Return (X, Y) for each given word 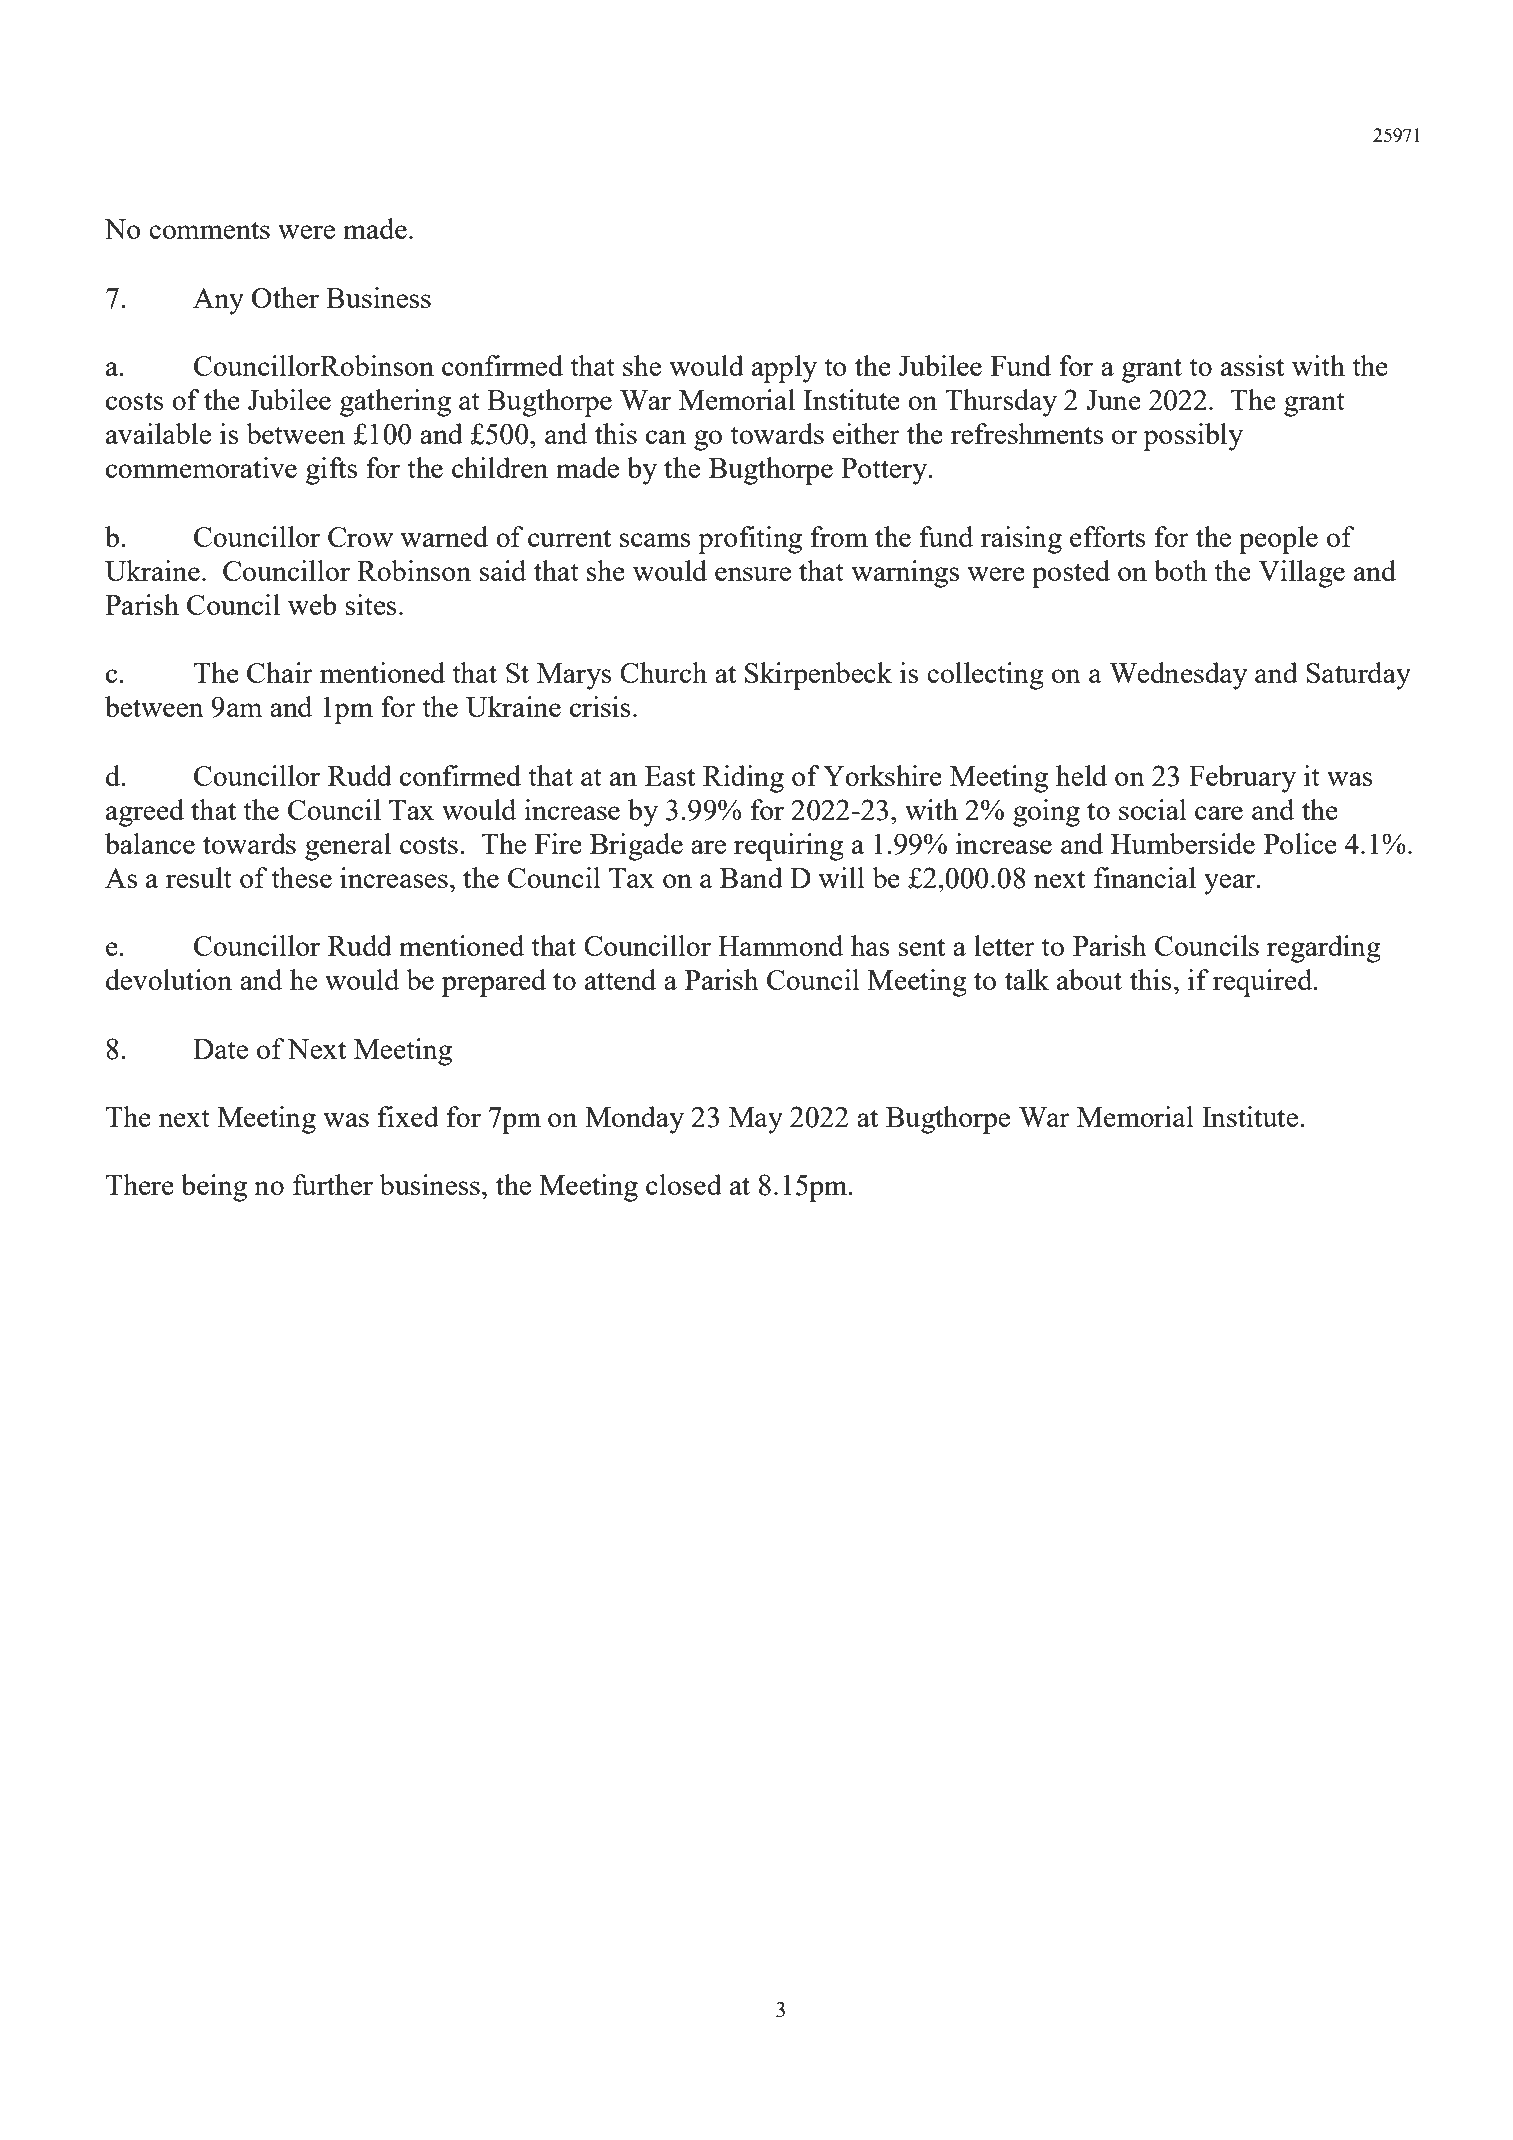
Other (285, 297)
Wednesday (1178, 676)
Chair (280, 672)
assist (1253, 365)
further (333, 1184)
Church (663, 672)
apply (784, 369)
